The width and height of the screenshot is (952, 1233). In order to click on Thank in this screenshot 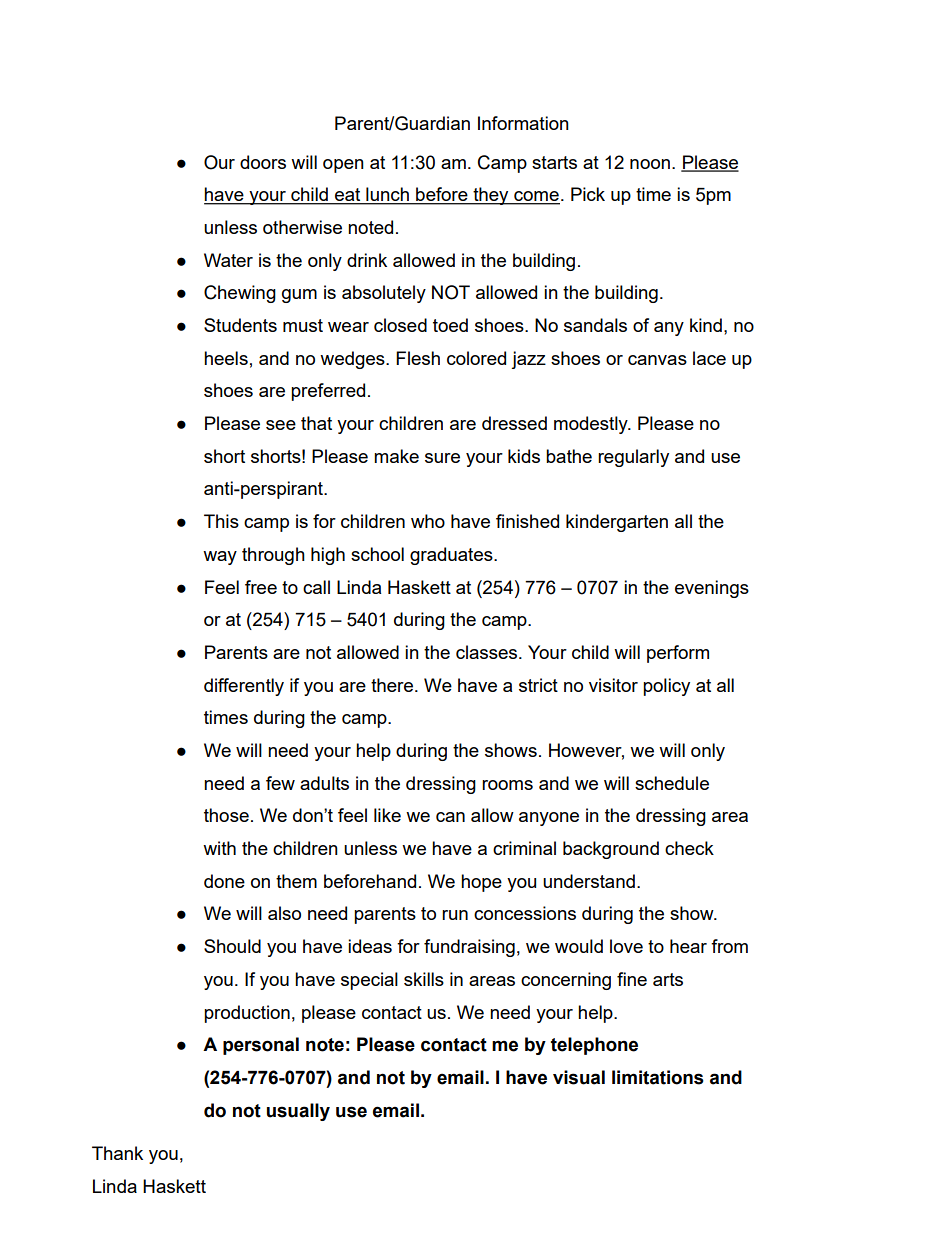, I will do `click(117, 1153)`.
